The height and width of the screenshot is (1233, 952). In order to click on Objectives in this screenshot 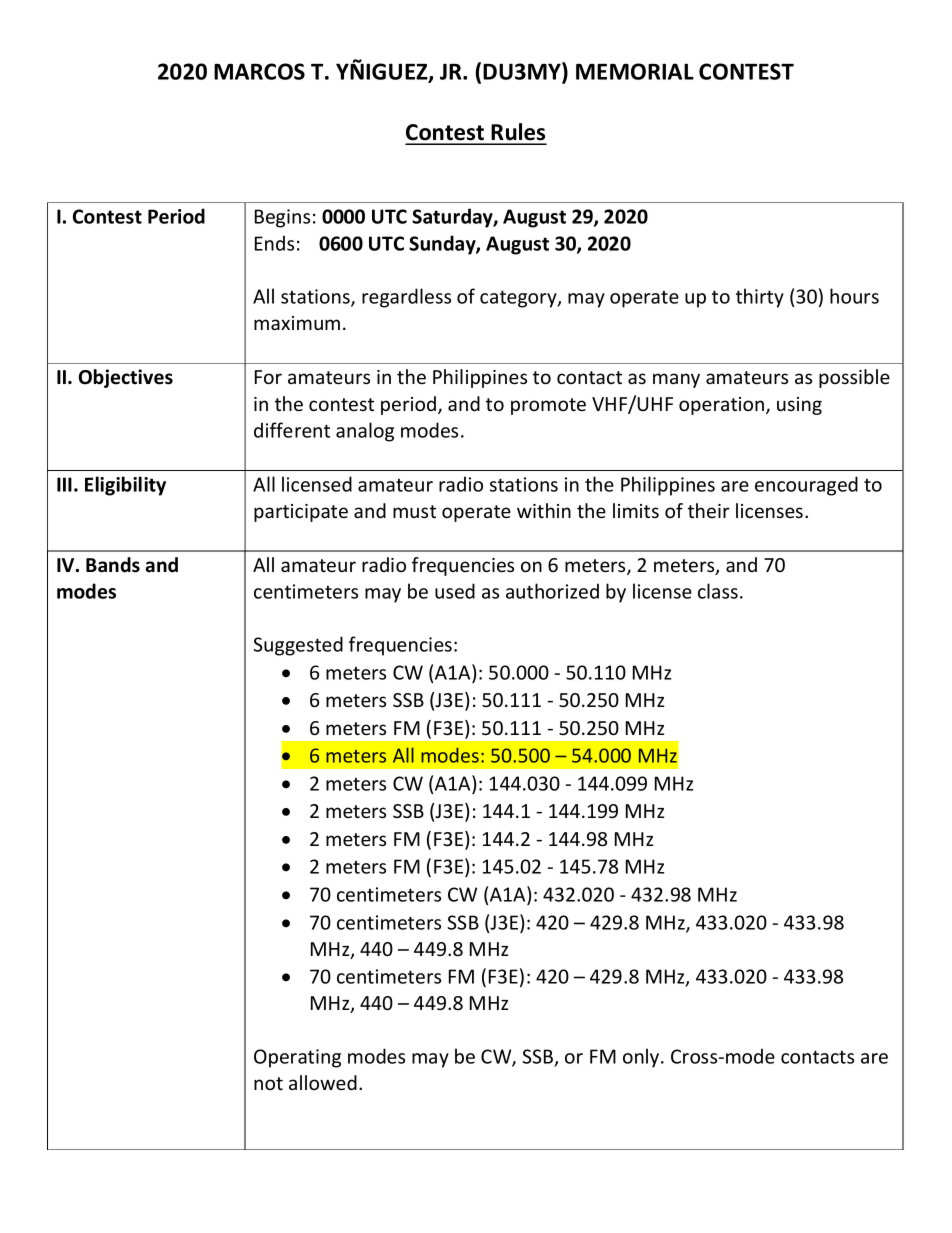, I will do `click(126, 378)`.
